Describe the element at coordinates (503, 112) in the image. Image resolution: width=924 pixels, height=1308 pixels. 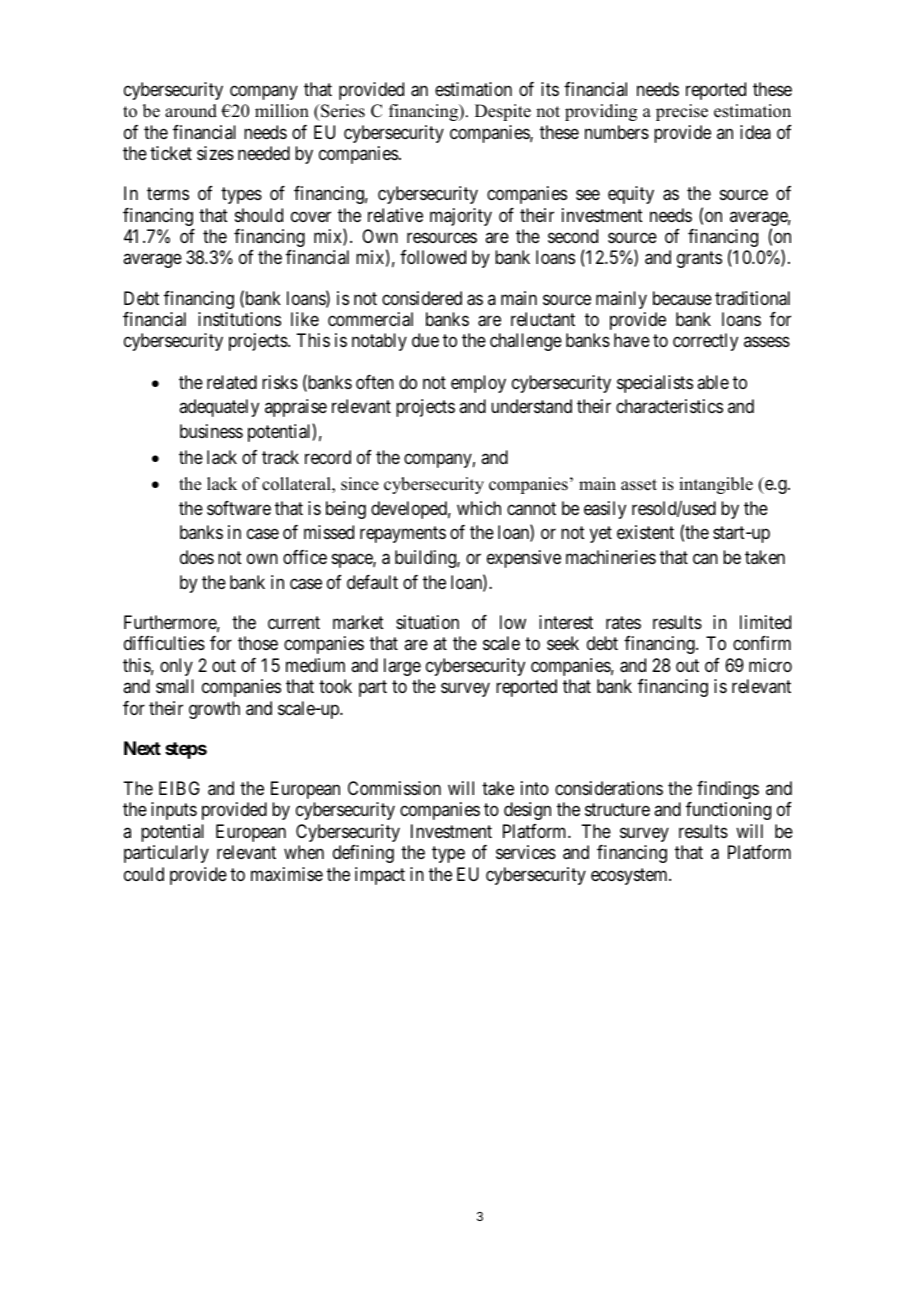
I see `Despite` at that location.
